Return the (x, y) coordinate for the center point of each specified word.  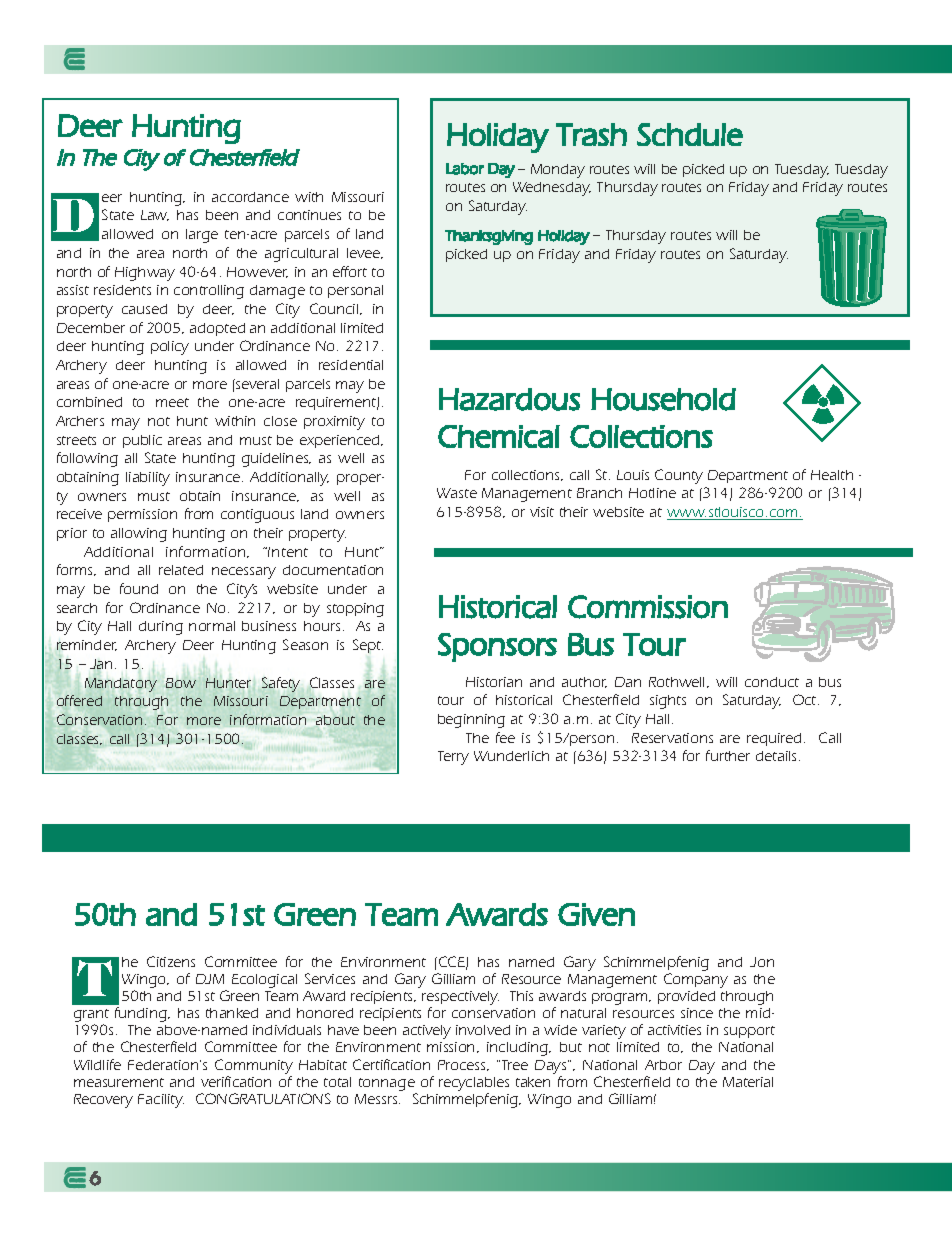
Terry (453, 758)
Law (155, 215)
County (679, 476)
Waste (457, 493)
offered (79, 700)
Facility (161, 1101)
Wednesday (552, 189)
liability (148, 479)
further (728, 755)
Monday (558, 171)
